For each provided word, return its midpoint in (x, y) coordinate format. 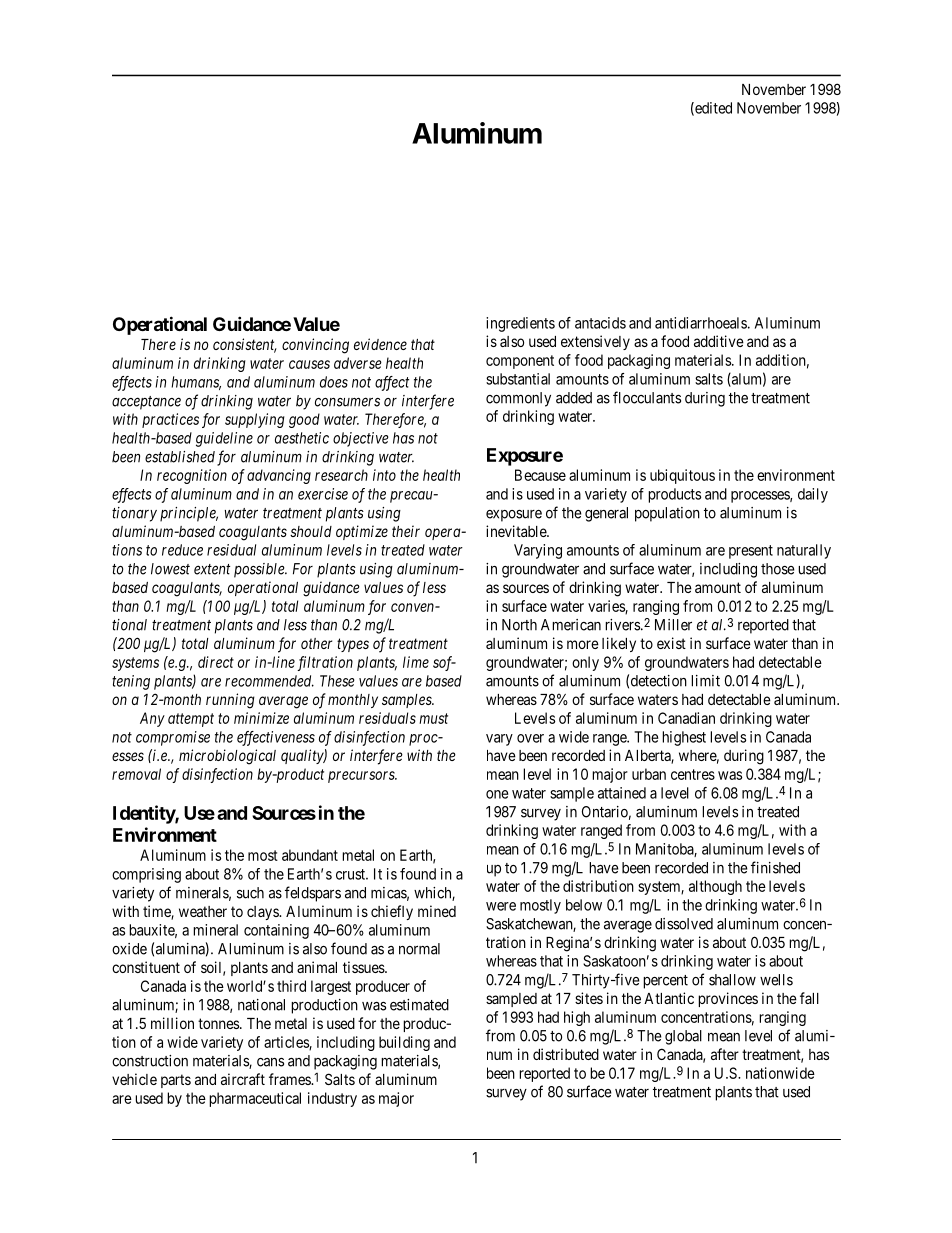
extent (212, 569)
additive (719, 341)
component (520, 362)
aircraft (243, 1079)
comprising (146, 875)
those (778, 569)
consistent (245, 345)
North (519, 625)
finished (775, 867)
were (501, 906)
